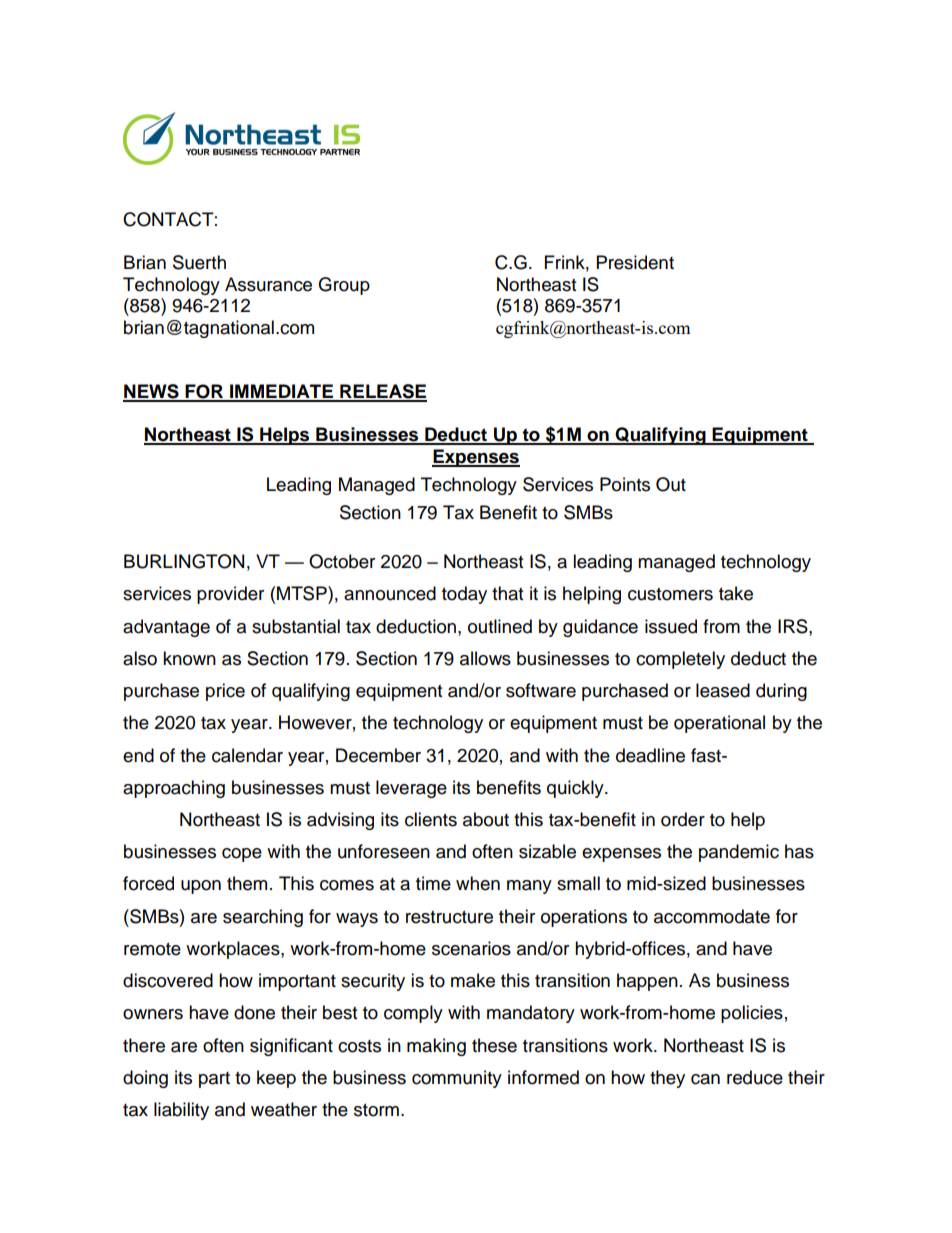 Image resolution: width=952 pixels, height=1233 pixels. Describe the element at coordinates (230, 595) in the page. I see `provider` at that location.
